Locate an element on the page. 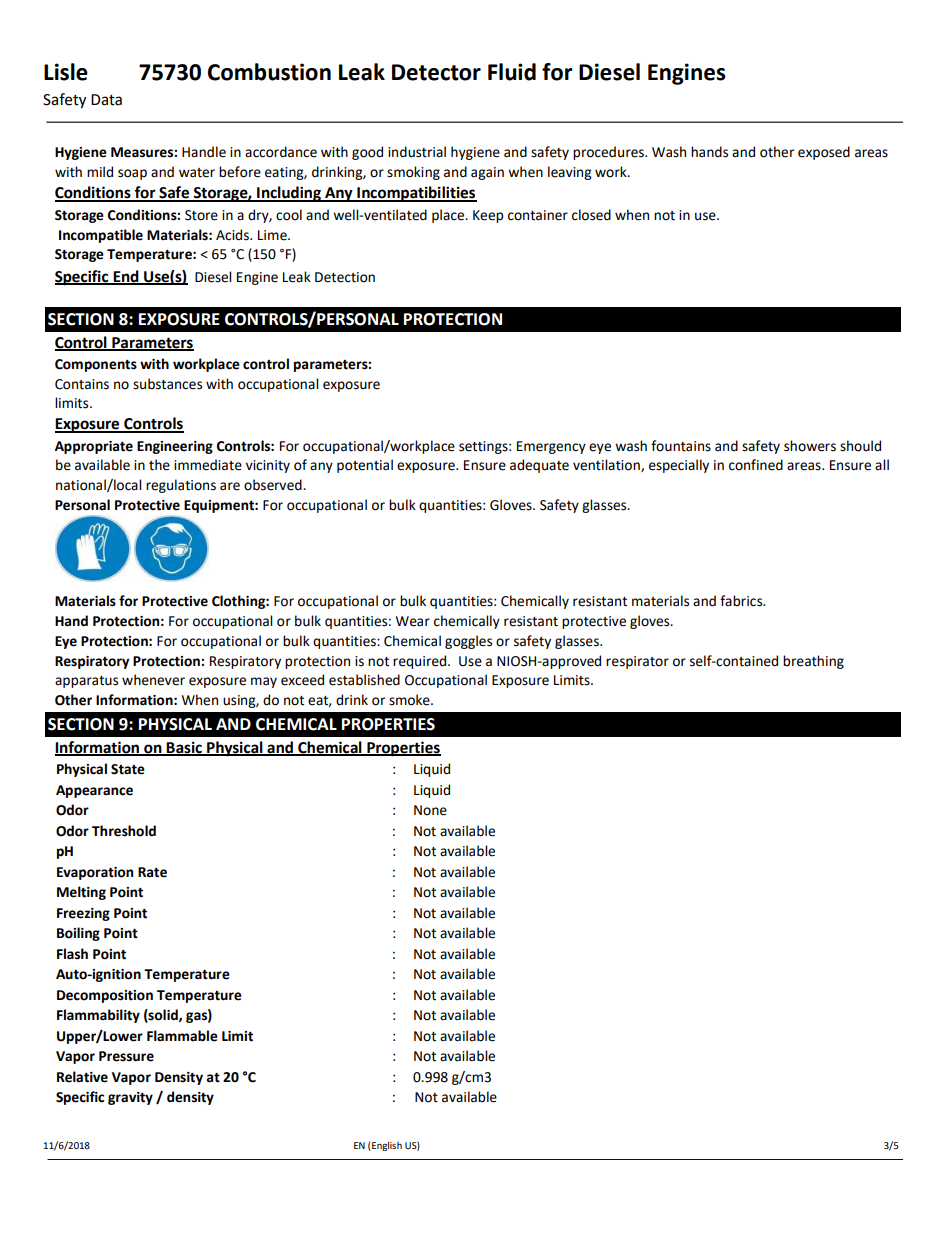 Image resolution: width=952 pixels, height=1233 pixels. Detector is located at coordinates (436, 72).
